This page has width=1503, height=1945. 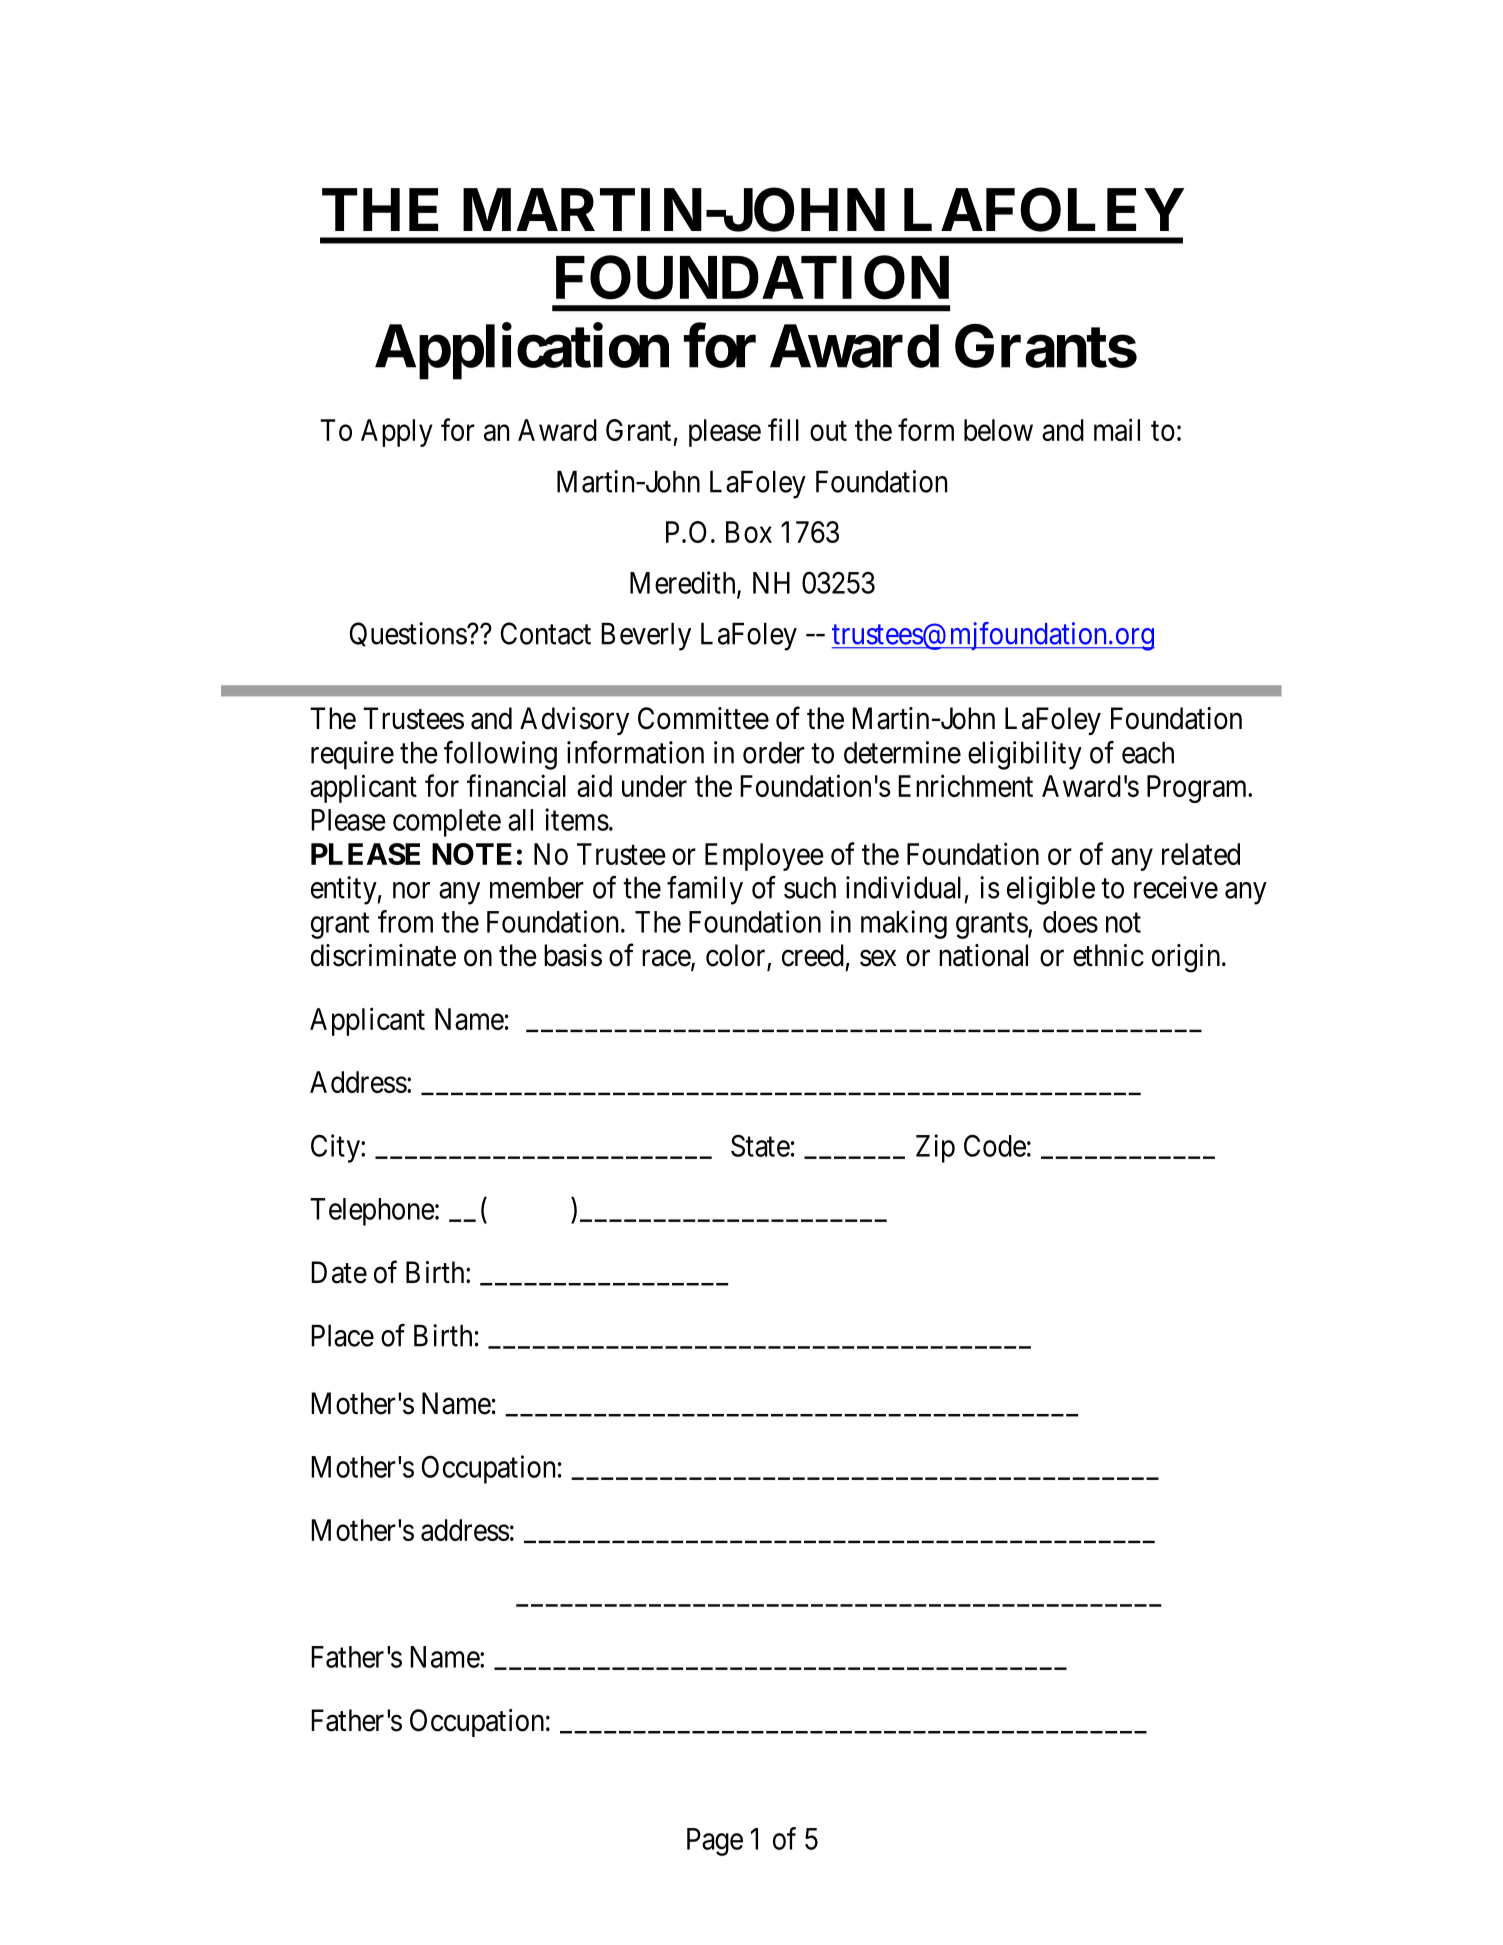 I want to click on Page, so click(x=715, y=1842).
